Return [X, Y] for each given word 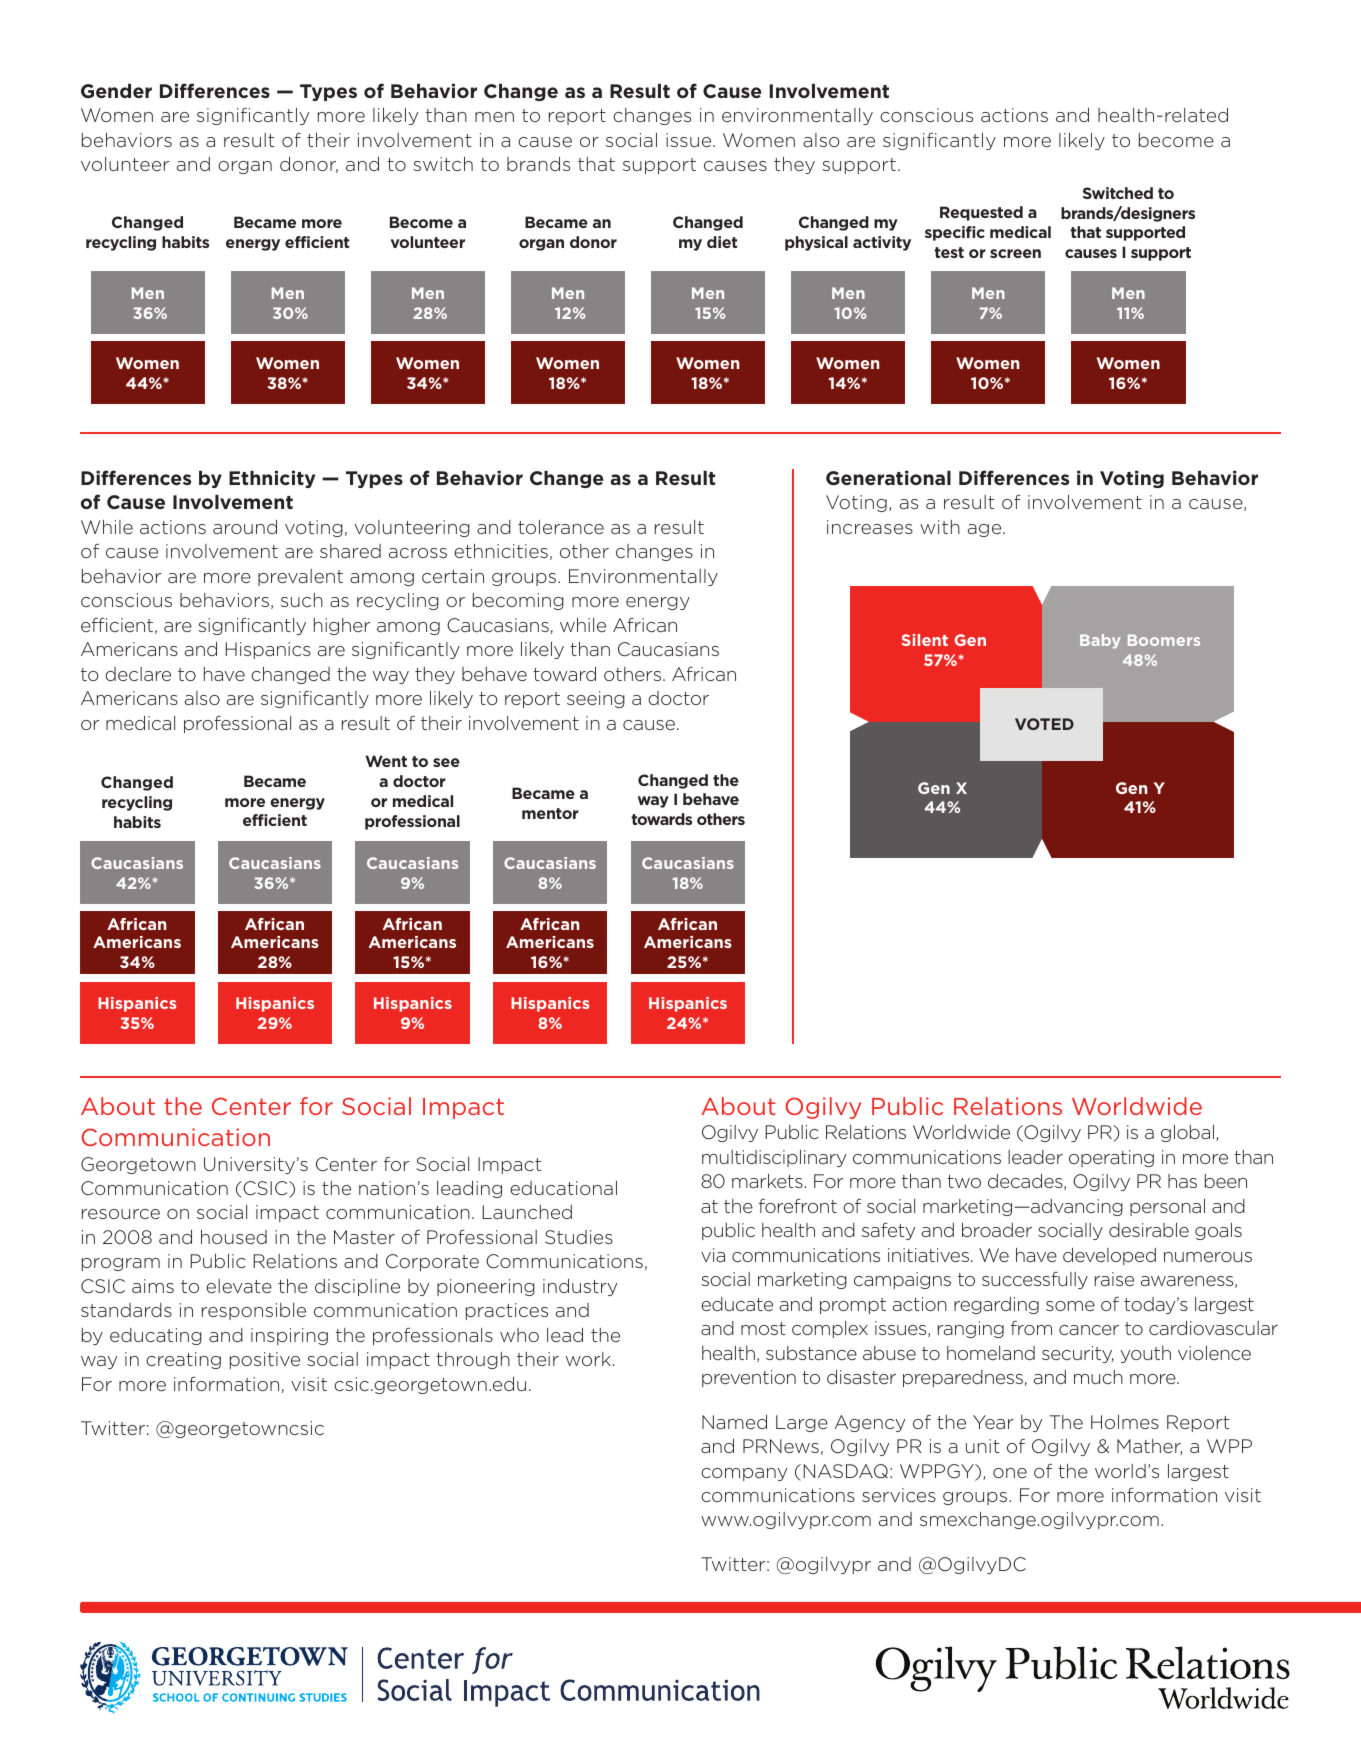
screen [1015, 253]
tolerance [561, 527]
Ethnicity [272, 479]
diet [722, 242]
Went [386, 761]
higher [342, 626]
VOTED [1044, 724]
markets [767, 1181]
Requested [981, 213]
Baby [1100, 641]
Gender [116, 91]
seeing [596, 699]
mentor [550, 813]
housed [234, 1237]
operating [1111, 1158]
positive [265, 1360]
